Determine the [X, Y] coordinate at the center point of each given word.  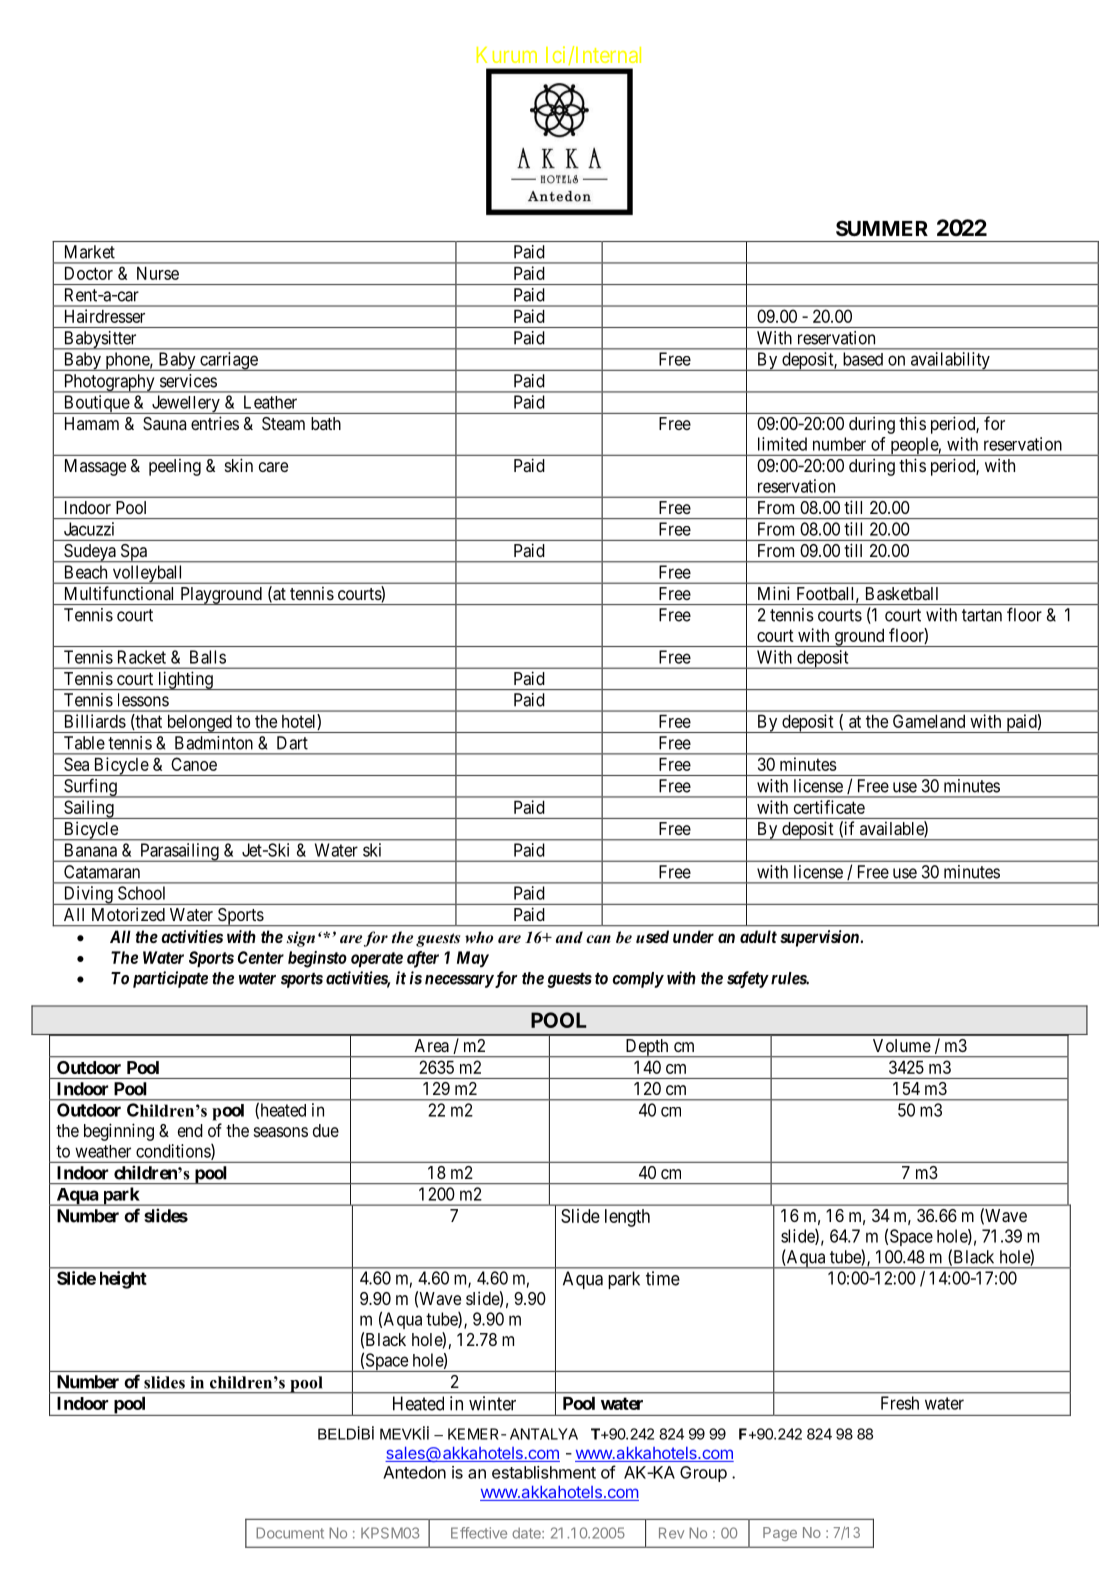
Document [290, 1533]
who [479, 937]
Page [780, 1534]
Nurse [158, 273]
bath [326, 423]
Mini [774, 593]
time [663, 1278]
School [141, 893]
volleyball [148, 574]
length [627, 1218]
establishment [544, 1472]
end [190, 1130]
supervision [819, 938]
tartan [982, 615]
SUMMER [882, 228]
